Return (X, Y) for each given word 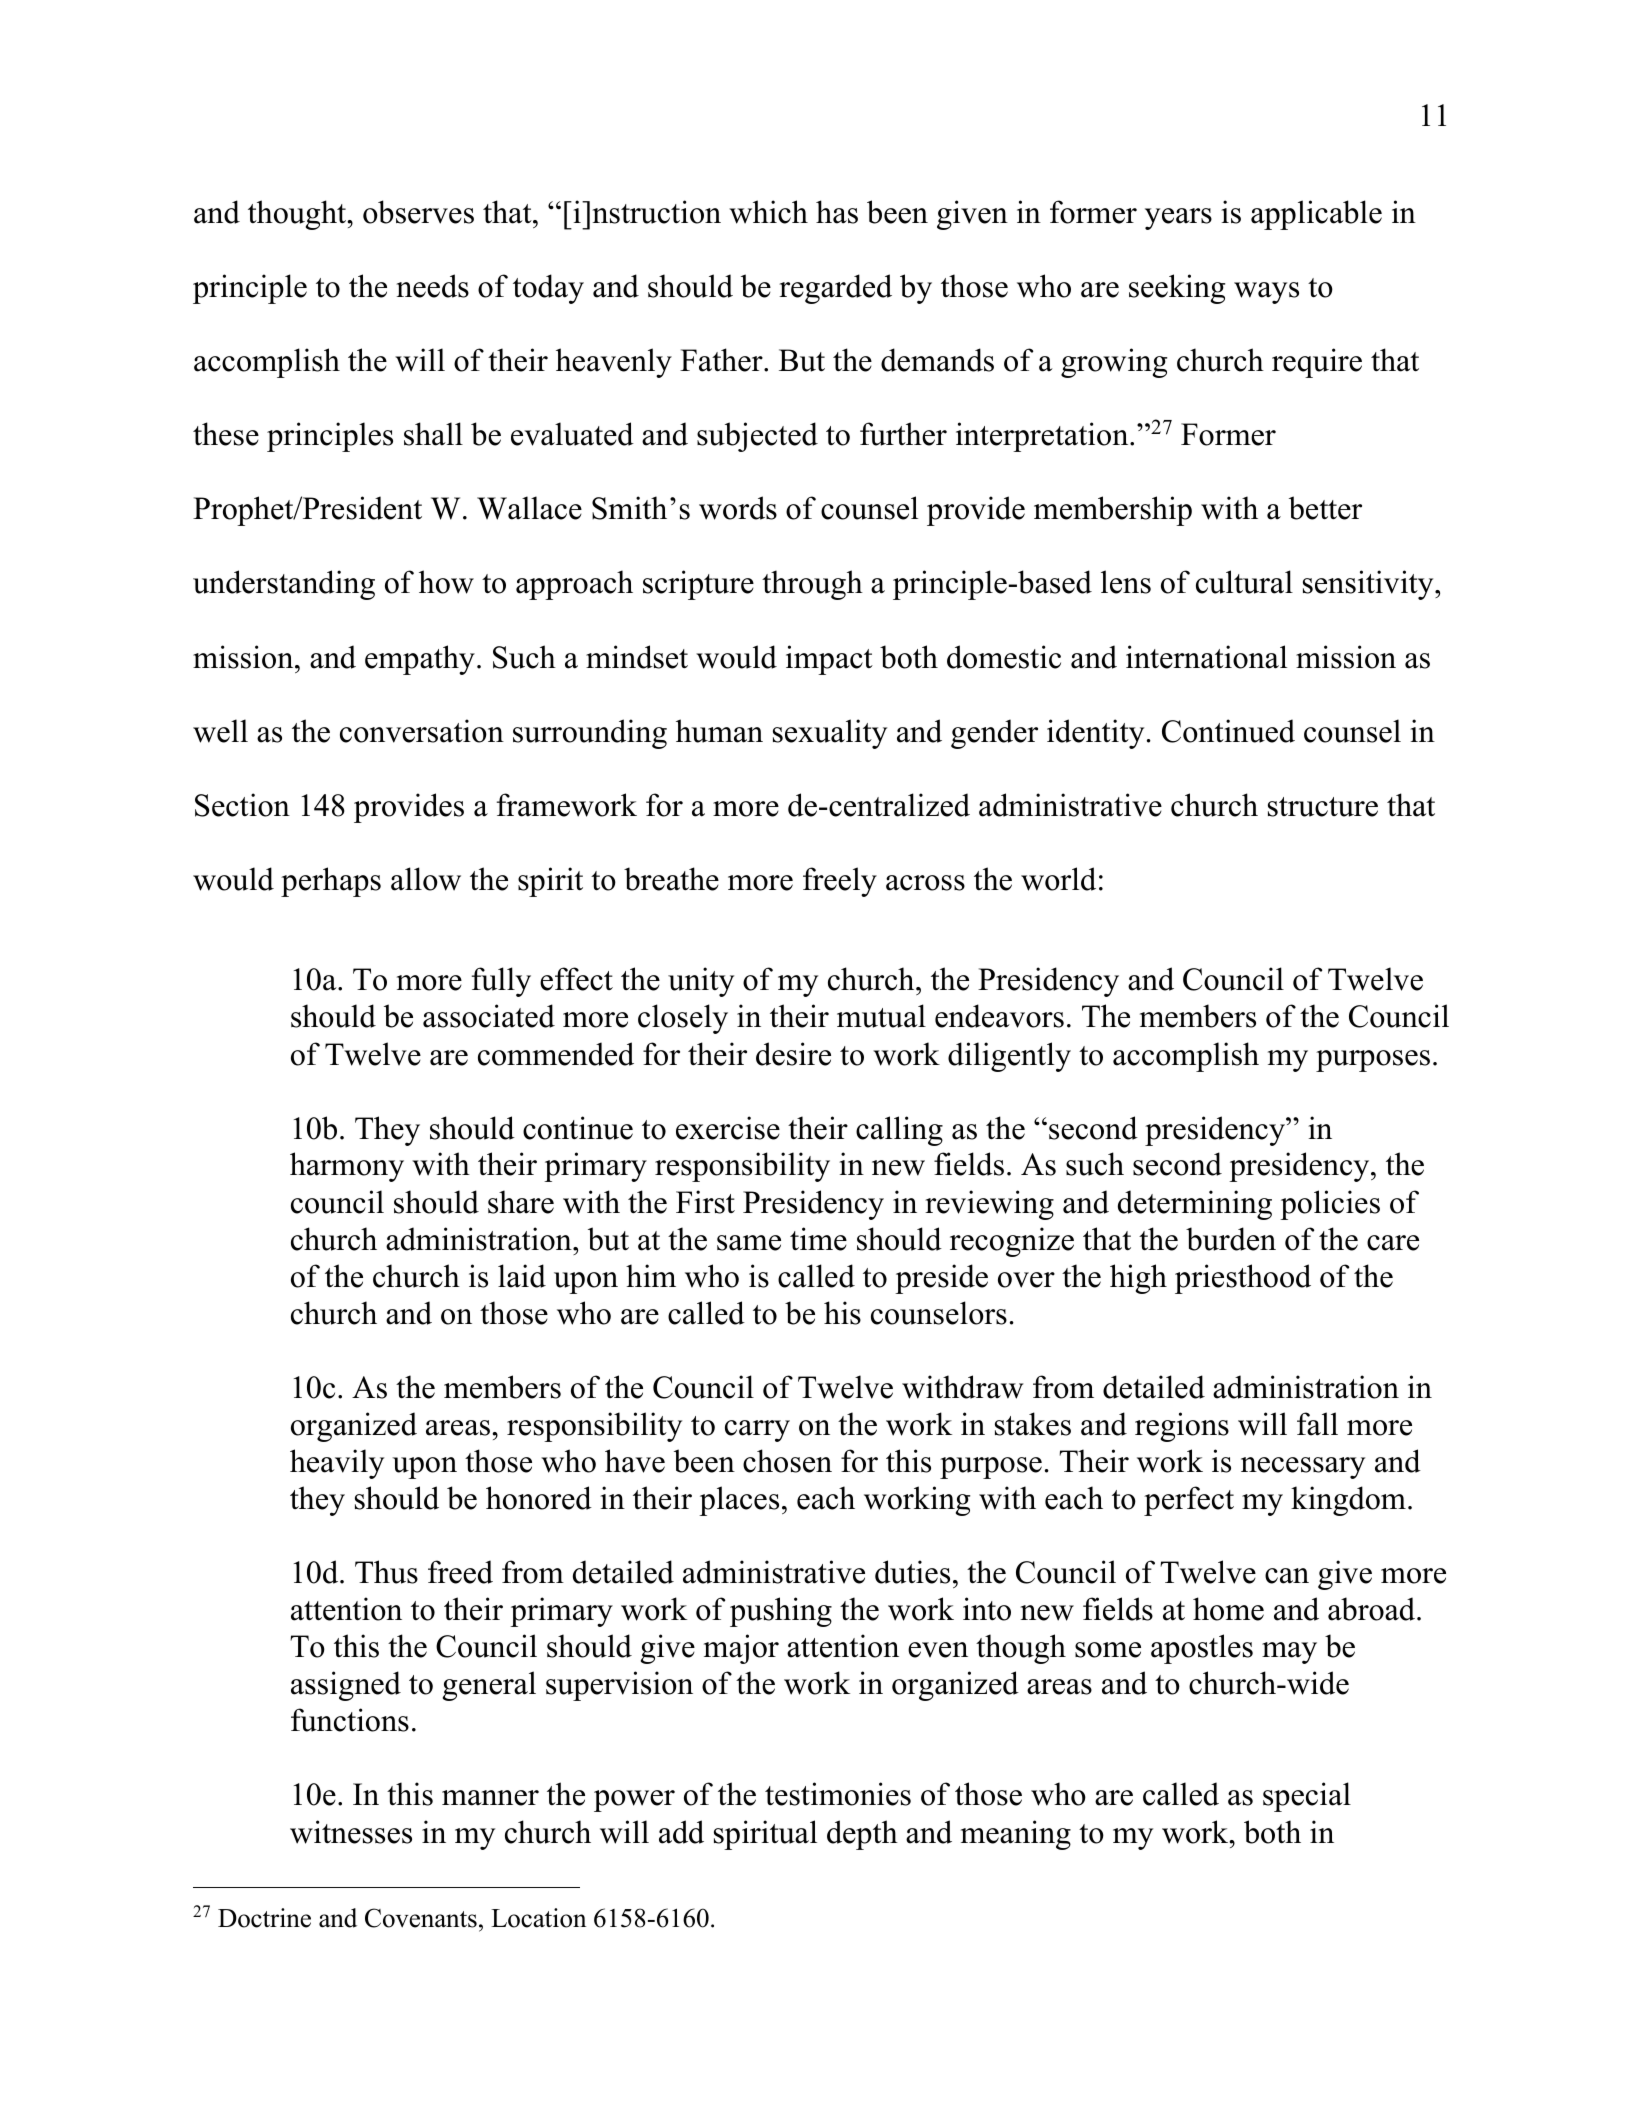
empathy (420, 660)
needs (432, 286)
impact (829, 660)
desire (793, 1054)
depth (862, 1835)
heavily (337, 1464)
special (1307, 1797)
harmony (347, 1167)
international (1206, 657)
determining (1195, 1205)
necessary (1303, 1468)
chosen (787, 1461)
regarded (835, 289)
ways (1266, 293)
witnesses (351, 1832)
